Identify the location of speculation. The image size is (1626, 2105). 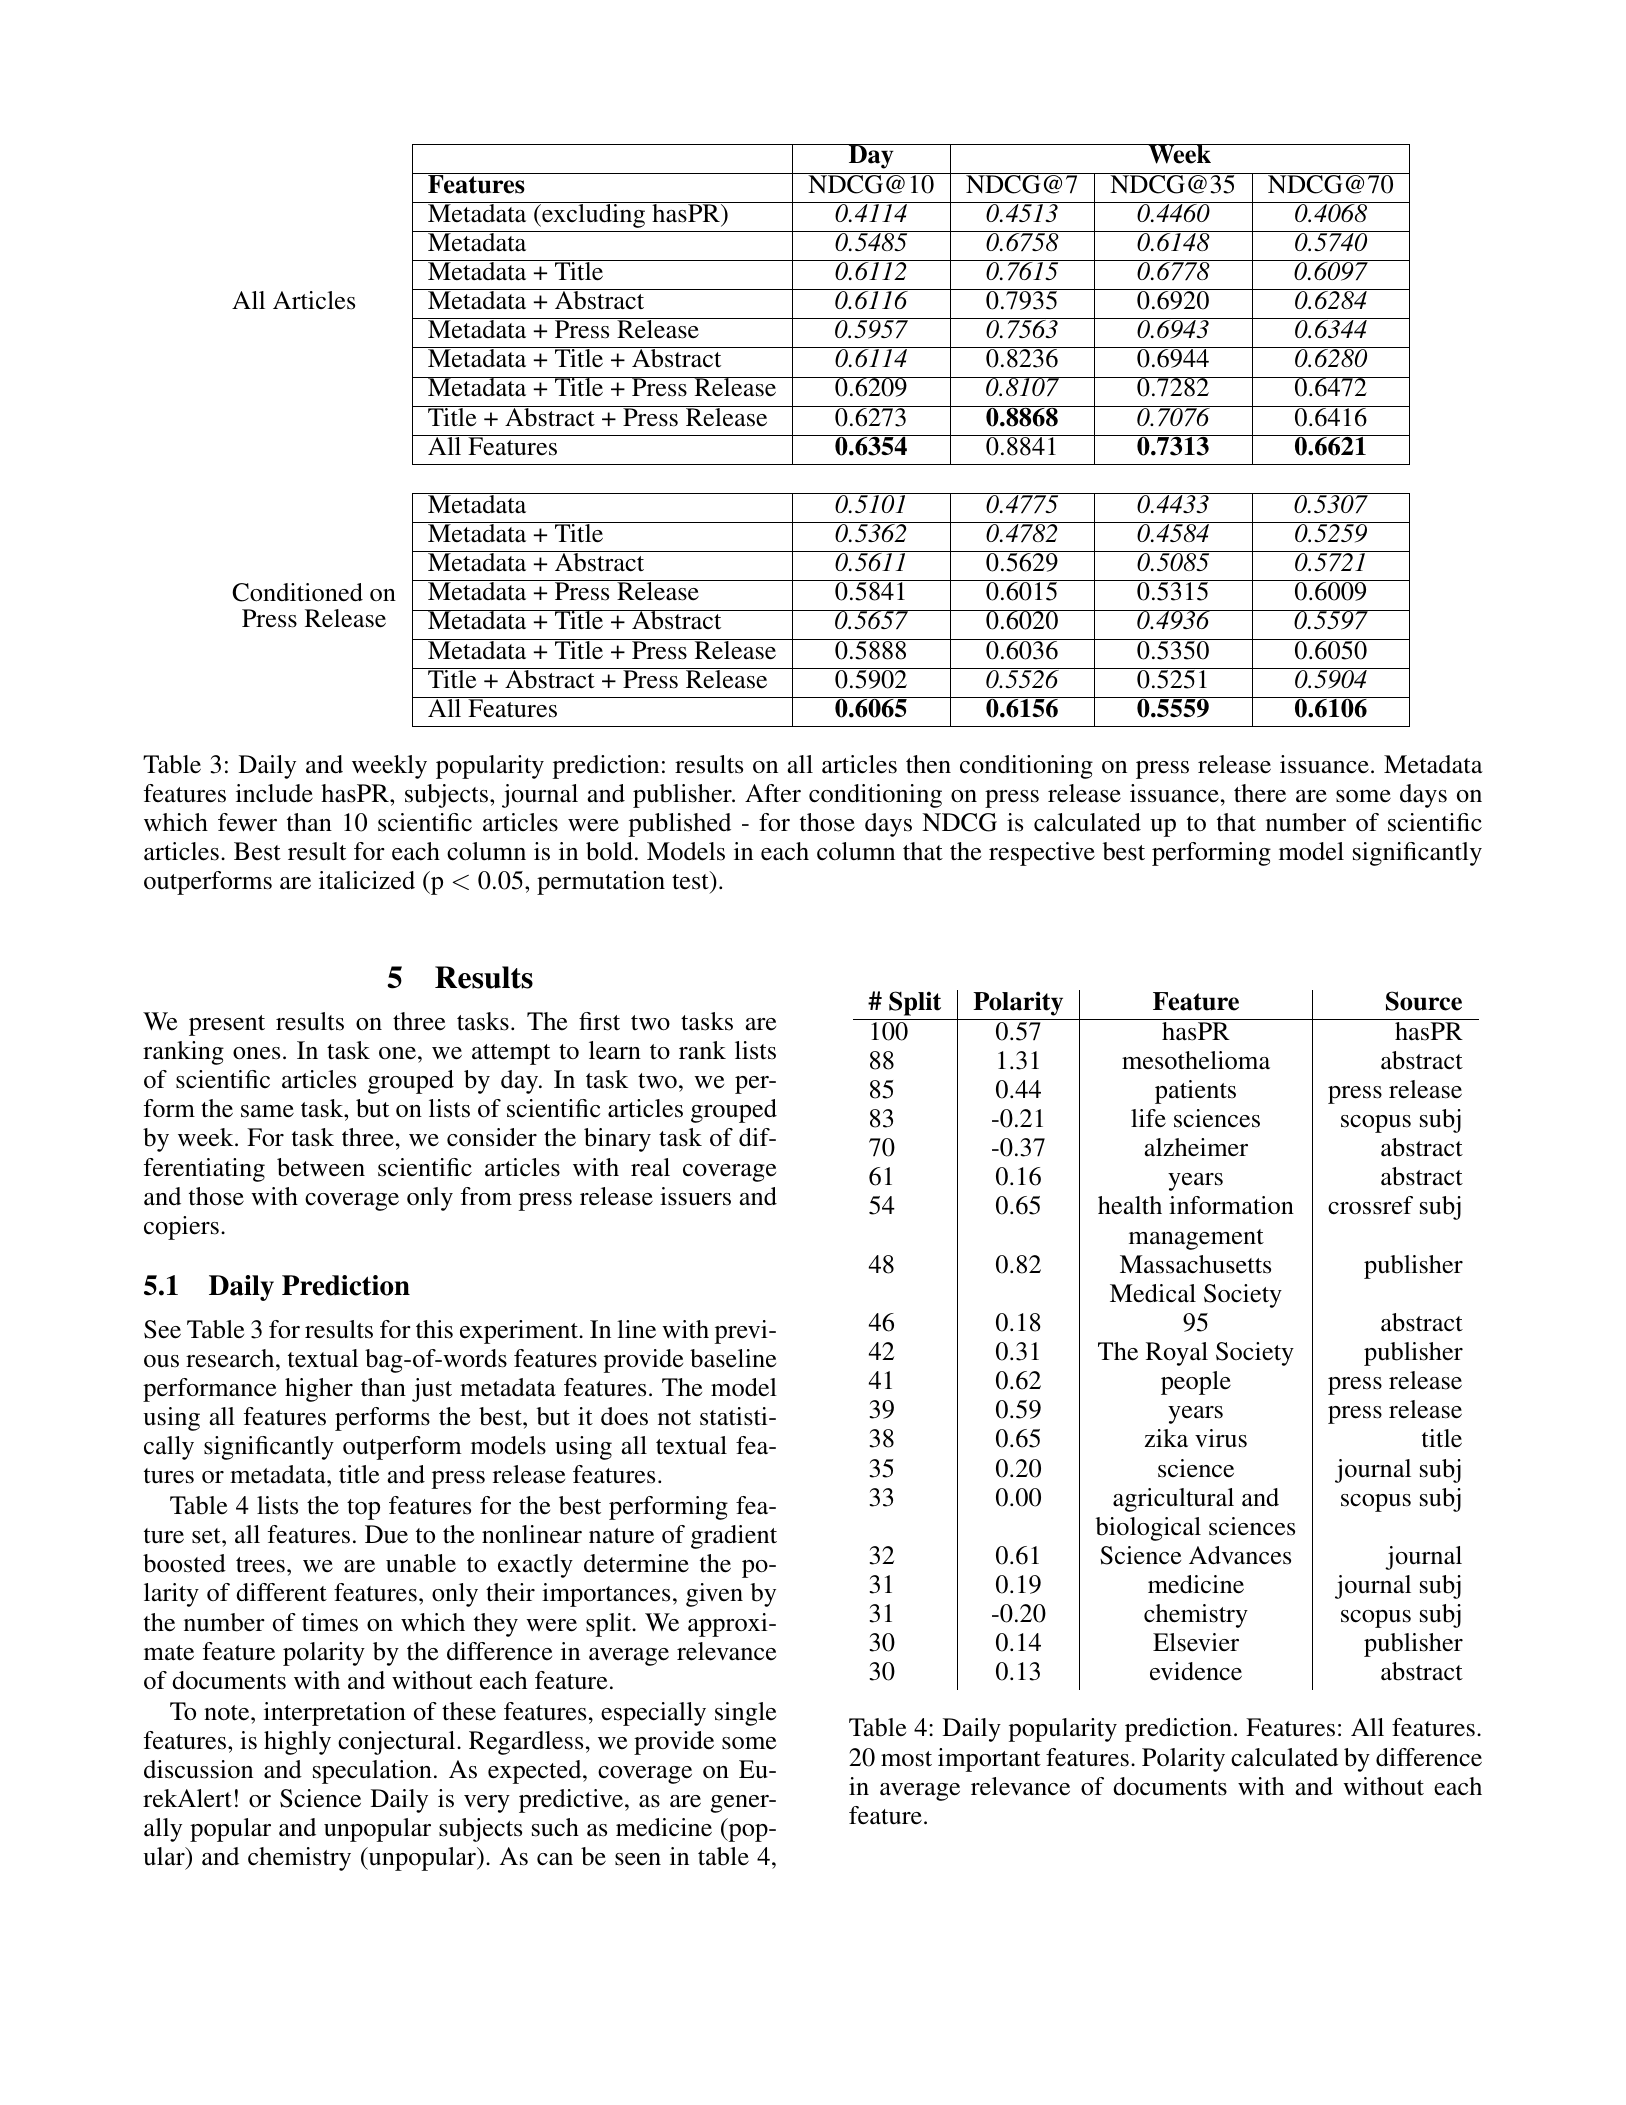
(372, 1772).
